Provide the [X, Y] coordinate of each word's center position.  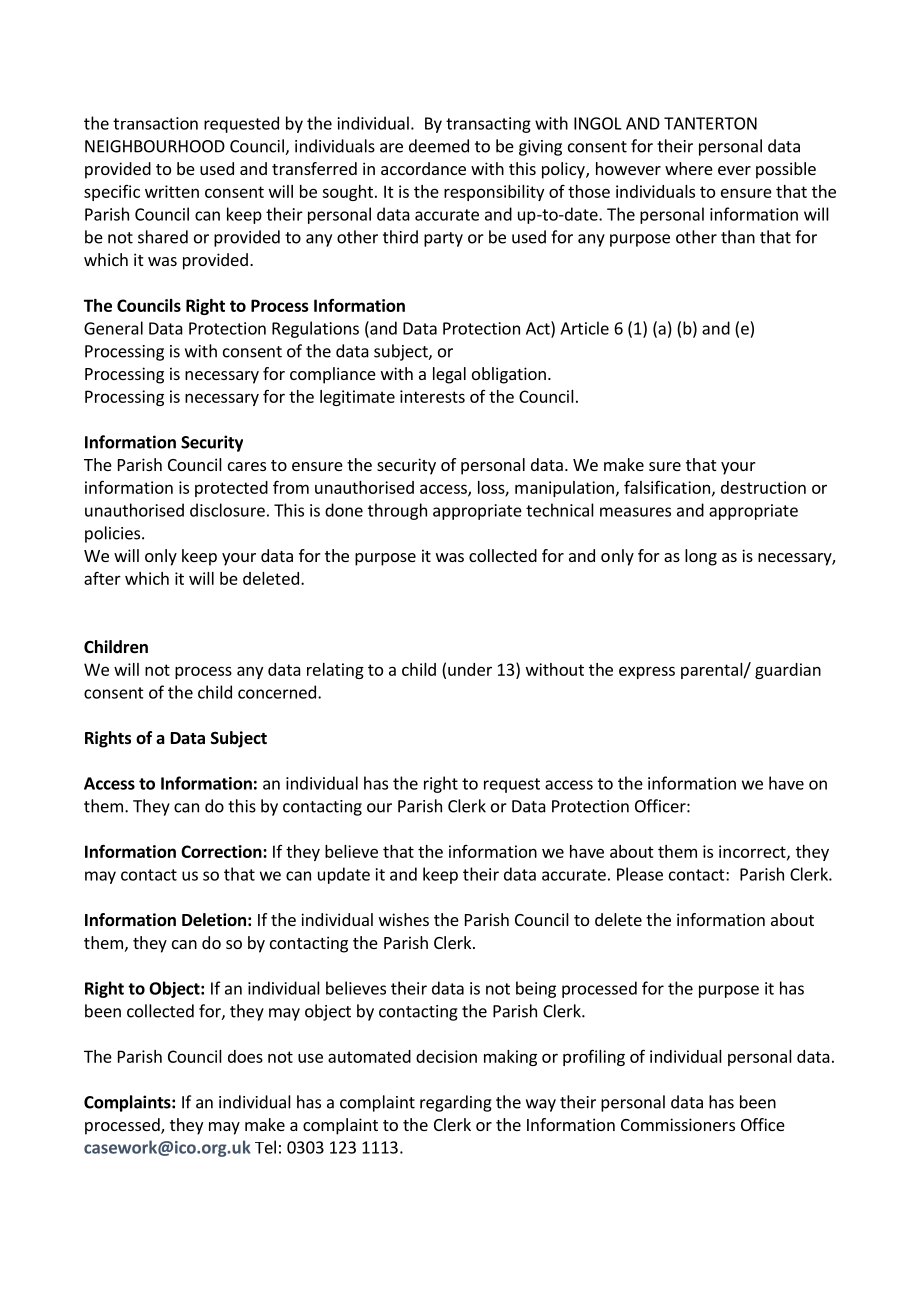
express [647, 672]
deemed [439, 146]
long [701, 557]
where [689, 168]
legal [449, 375]
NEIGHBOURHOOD [155, 146]
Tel [265, 1147]
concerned [277, 692]
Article [584, 328]
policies [112, 534]
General [113, 328]
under [470, 669]
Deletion [214, 920]
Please [640, 874]
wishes [404, 919]
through [397, 511]
